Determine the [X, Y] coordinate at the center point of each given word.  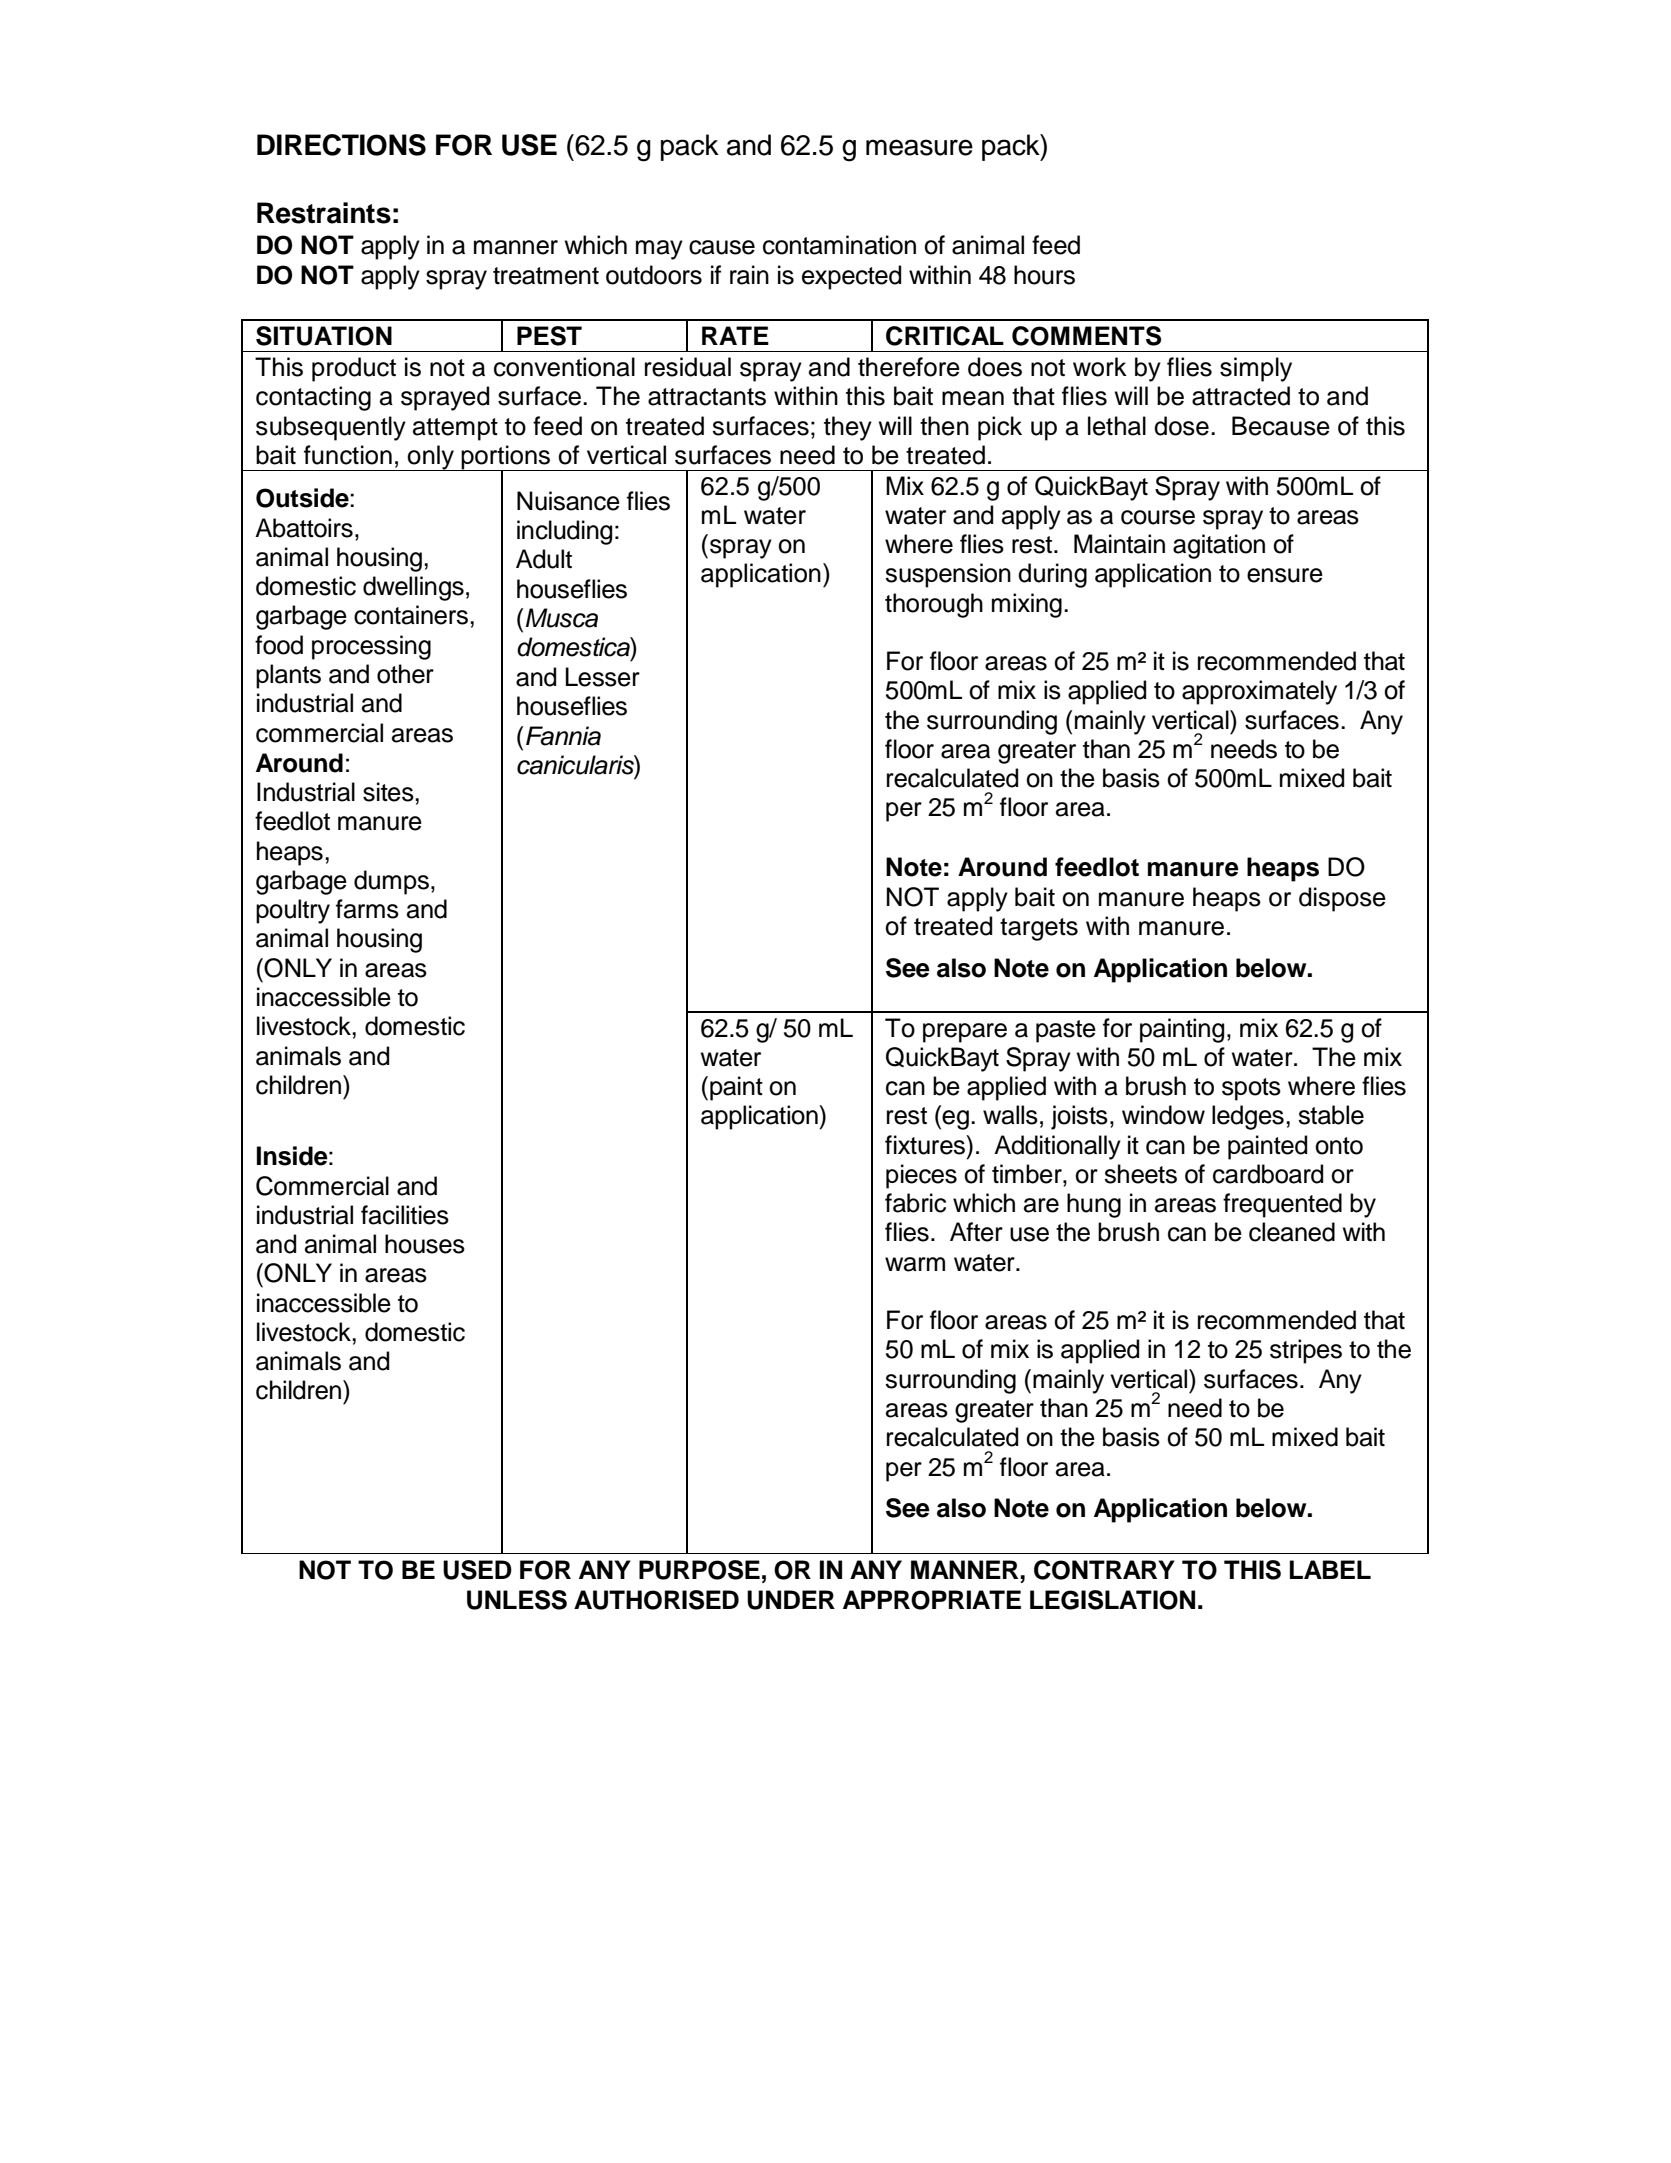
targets [1039, 929]
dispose [1342, 899]
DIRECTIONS [341, 145]
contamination [839, 245]
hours [1044, 275]
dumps [391, 882]
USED [477, 1570]
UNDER [791, 1600]
